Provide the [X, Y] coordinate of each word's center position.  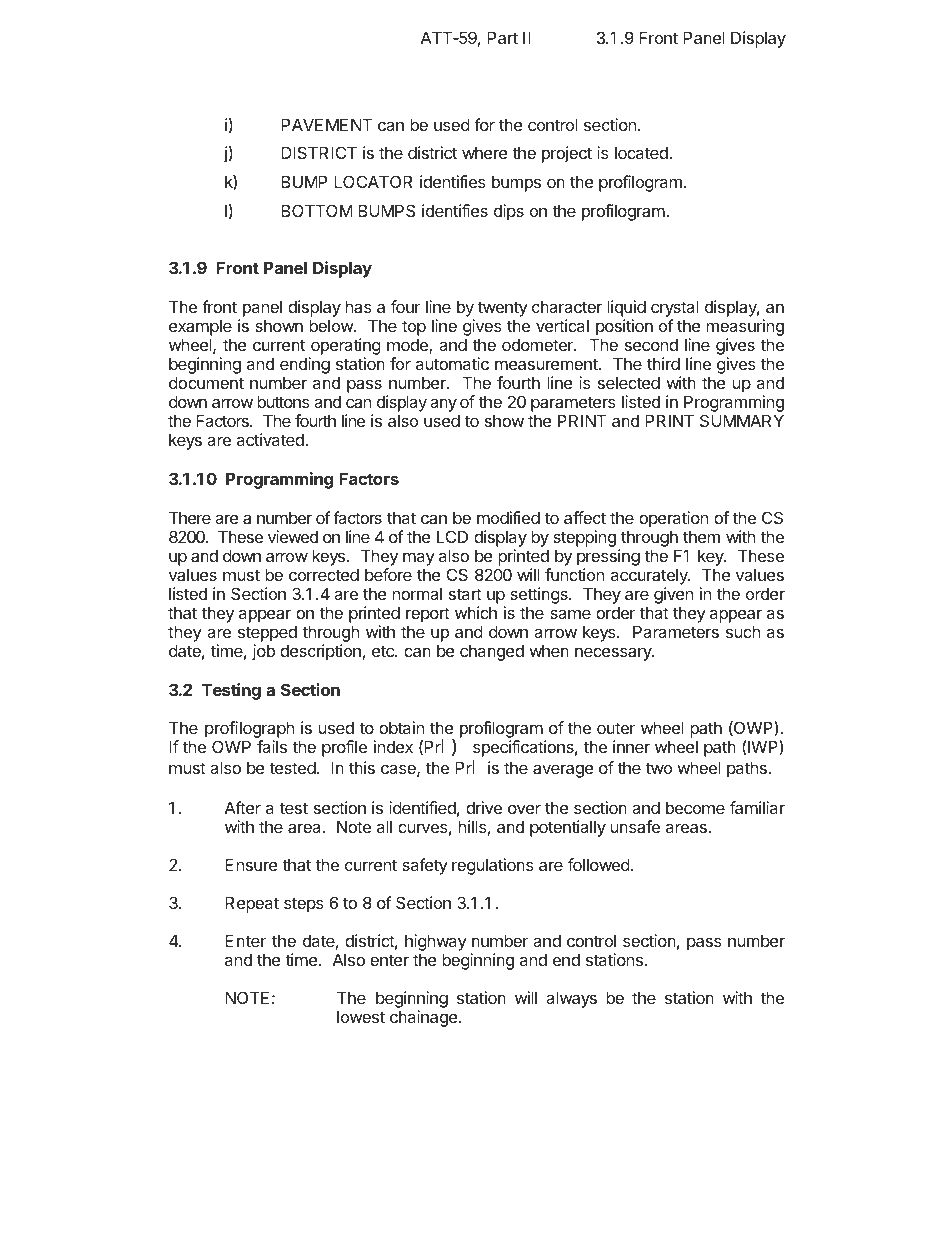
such [743, 631]
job [263, 652]
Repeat [252, 904]
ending [305, 365]
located [642, 152]
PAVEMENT [326, 124]
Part [502, 37]
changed [492, 653]
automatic [452, 363]
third [663, 363]
